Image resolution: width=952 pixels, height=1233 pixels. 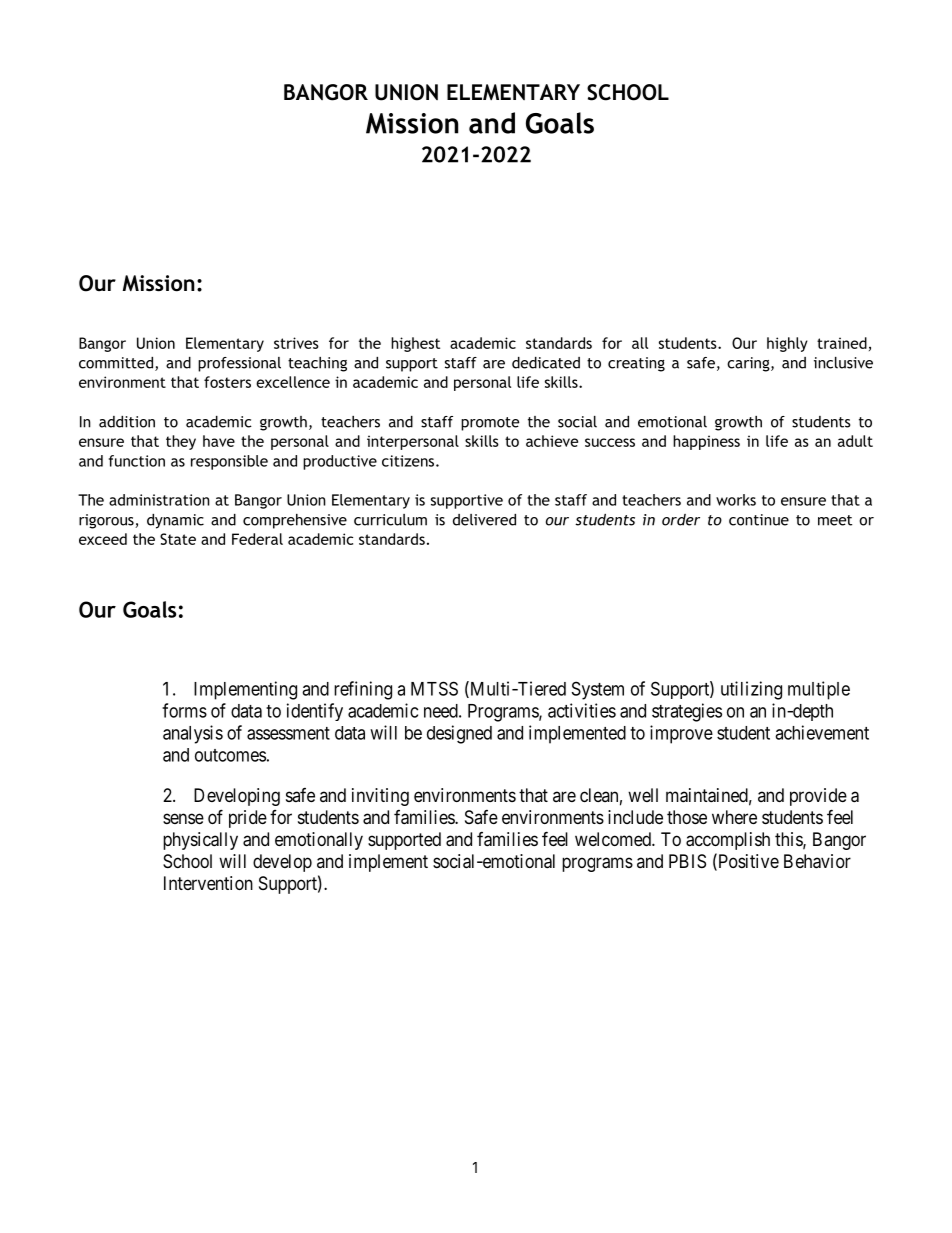 I want to click on designed, so click(x=459, y=734).
